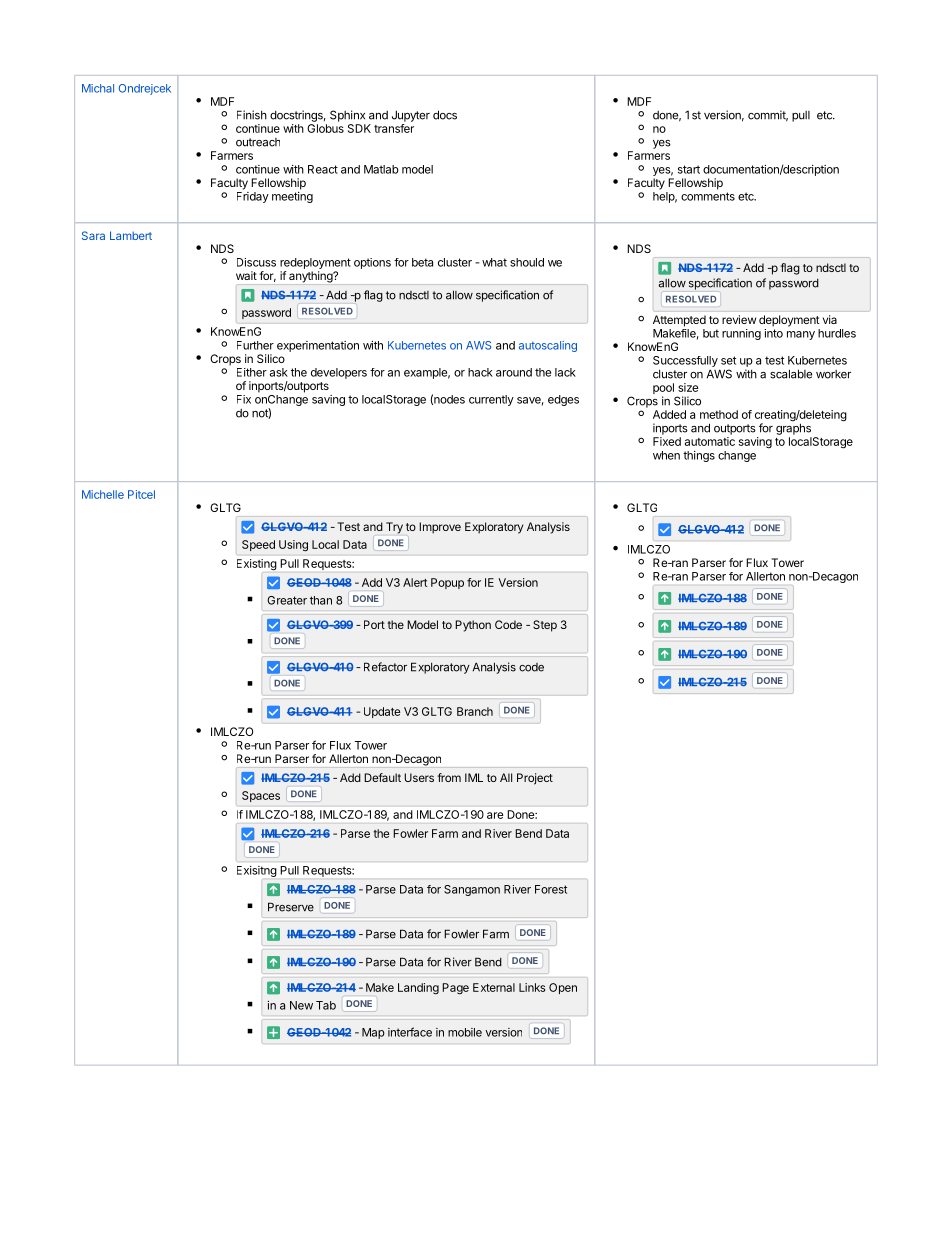  What do you see at coordinates (719, 414) in the image?
I see `method` at bounding box center [719, 414].
